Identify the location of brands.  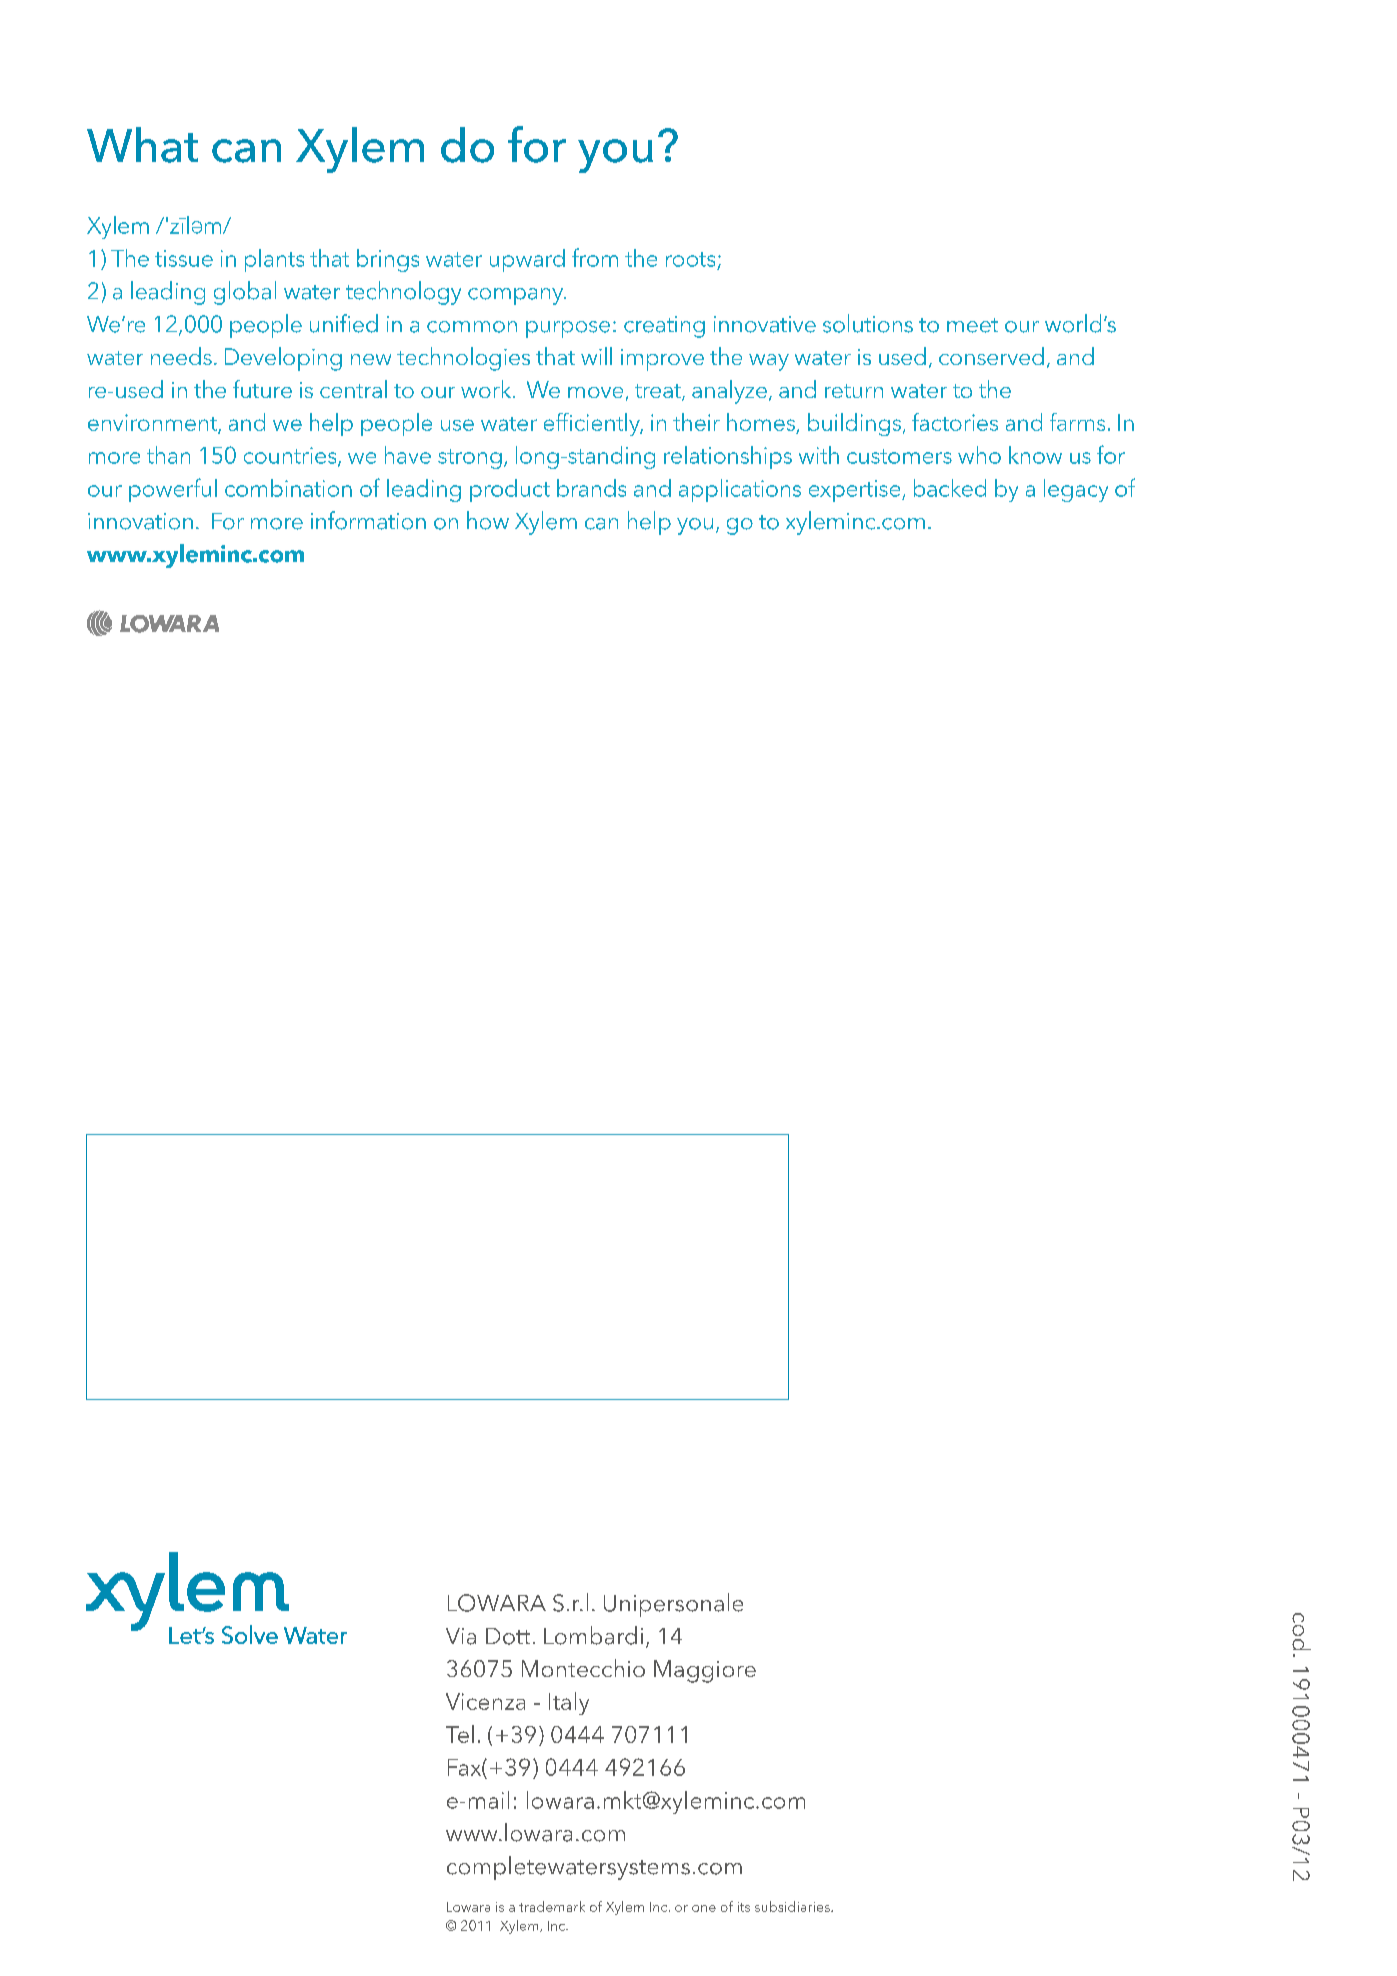
(591, 488).
